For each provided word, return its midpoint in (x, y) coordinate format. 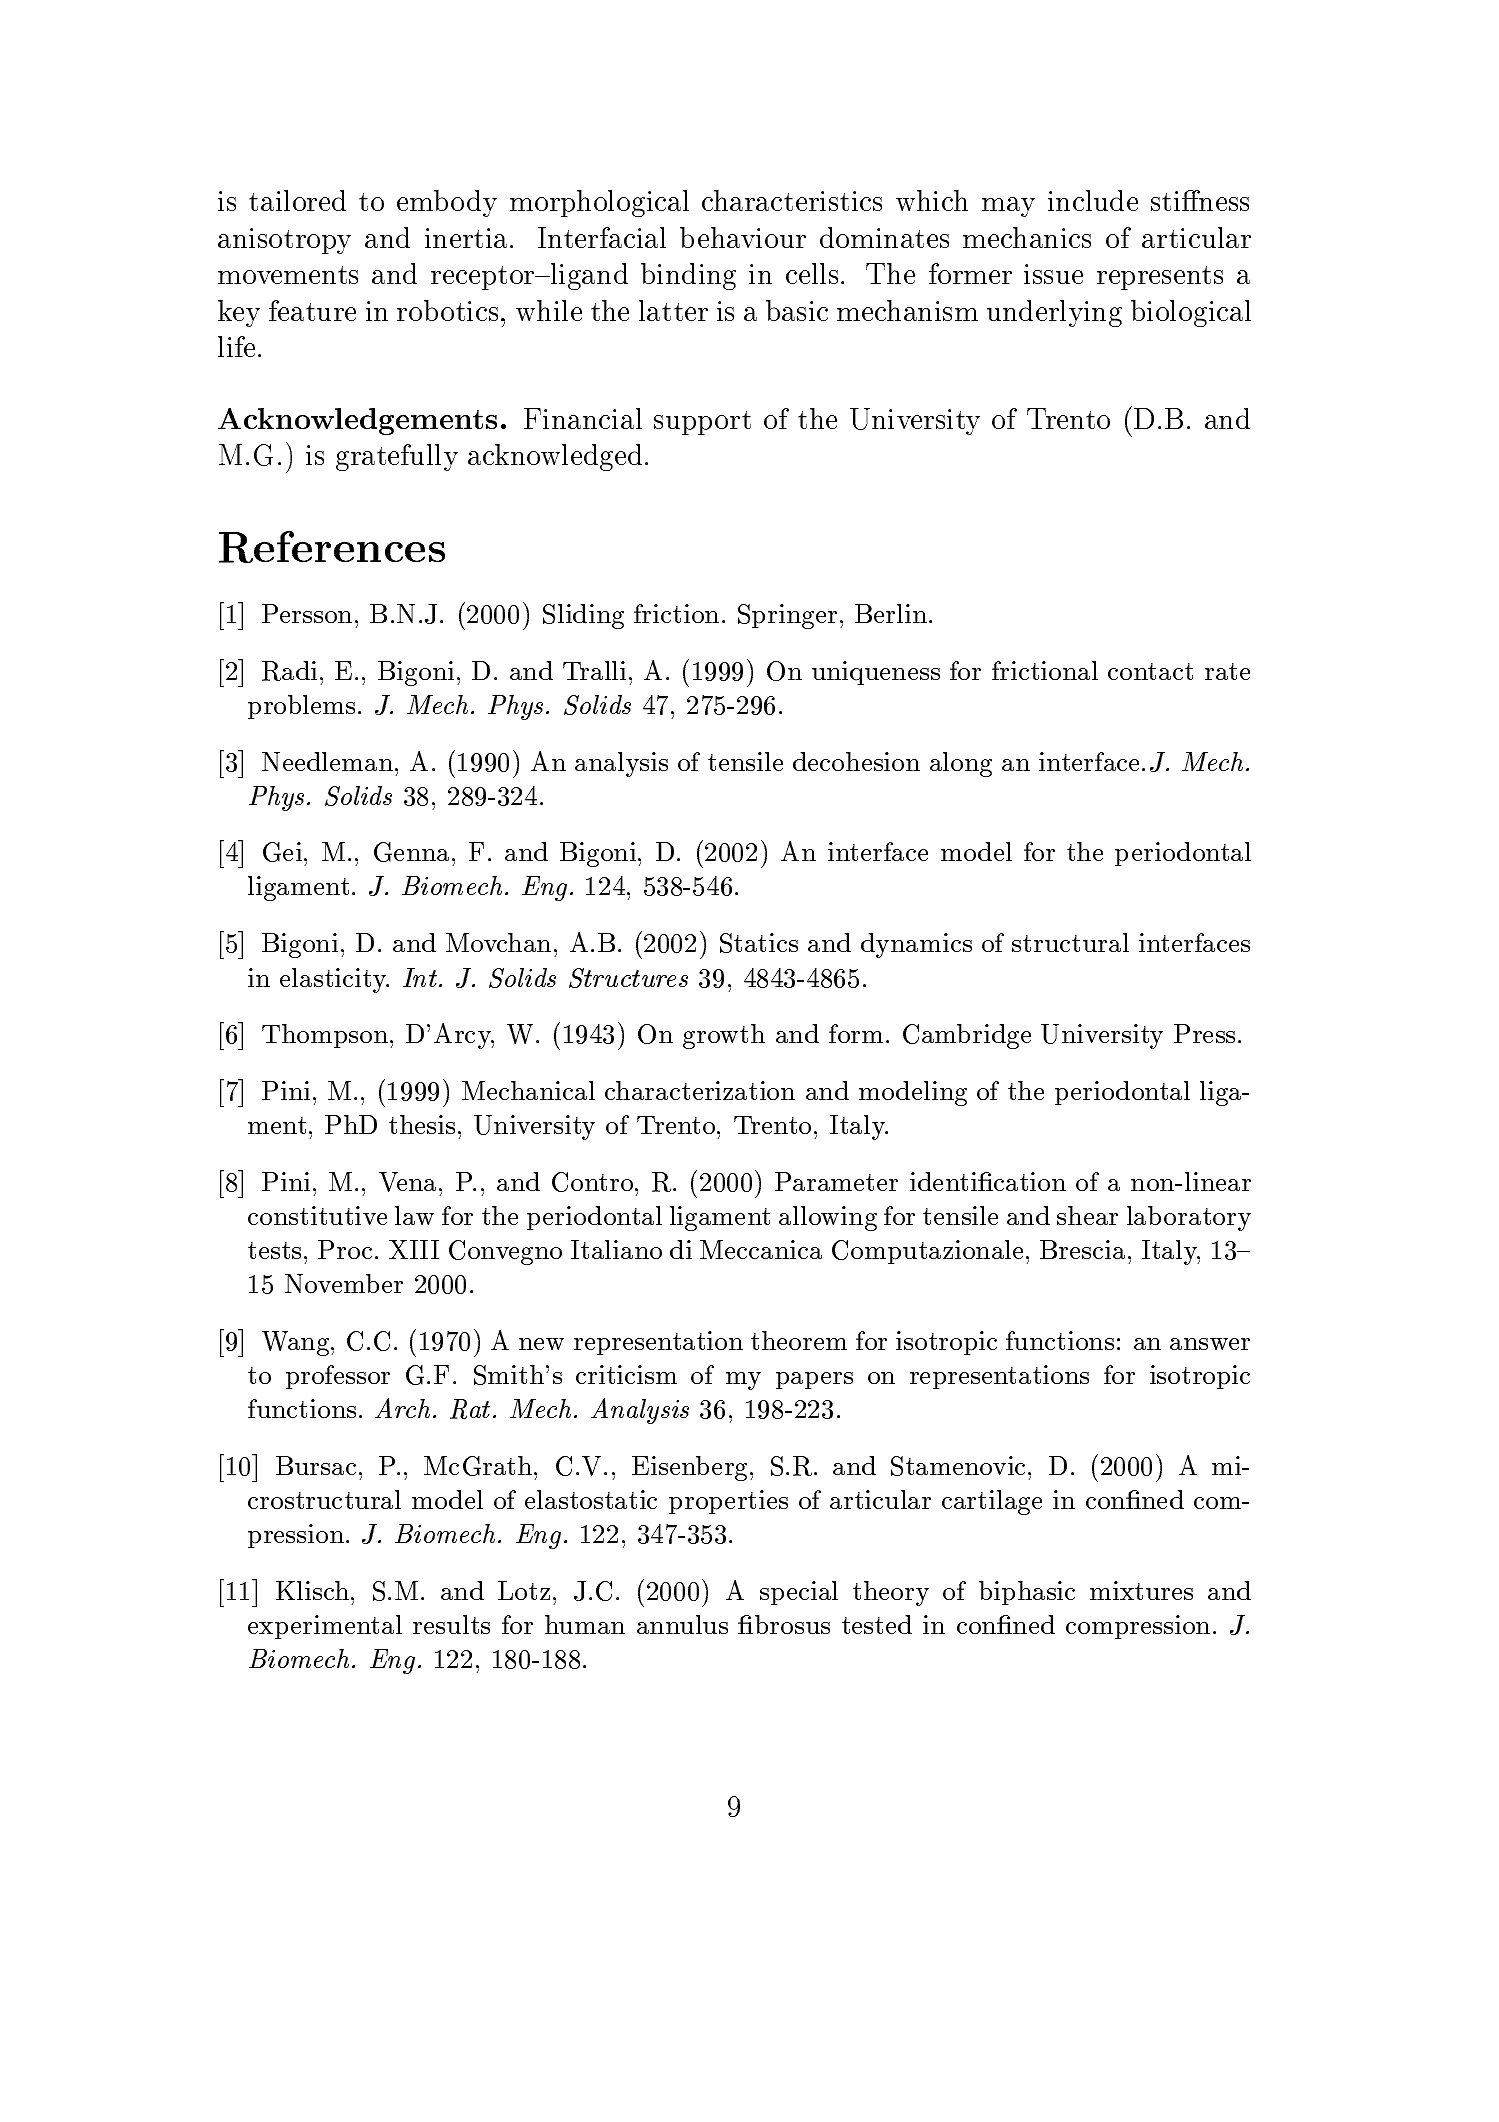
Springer (787, 616)
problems (301, 707)
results (451, 1624)
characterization (700, 1090)
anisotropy (284, 241)
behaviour (743, 237)
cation (1029, 1181)
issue (1053, 274)
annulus (682, 1624)
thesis (422, 1124)
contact (1150, 671)
